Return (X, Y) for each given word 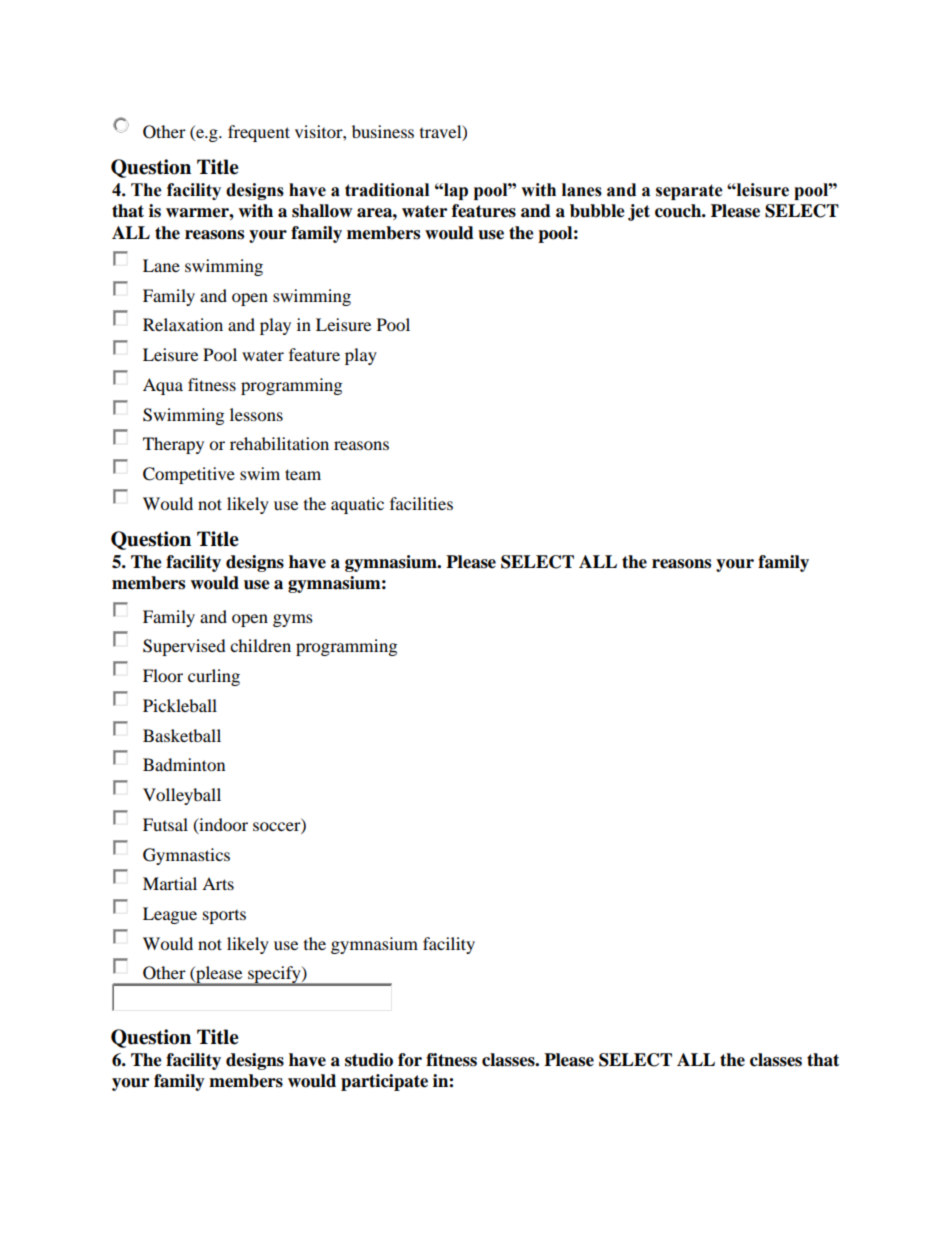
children (260, 645)
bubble (597, 211)
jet (639, 212)
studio (369, 1060)
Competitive (189, 475)
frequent (259, 133)
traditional (387, 190)
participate (384, 1082)
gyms (293, 620)
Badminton (184, 764)
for (410, 1060)
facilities (421, 503)
